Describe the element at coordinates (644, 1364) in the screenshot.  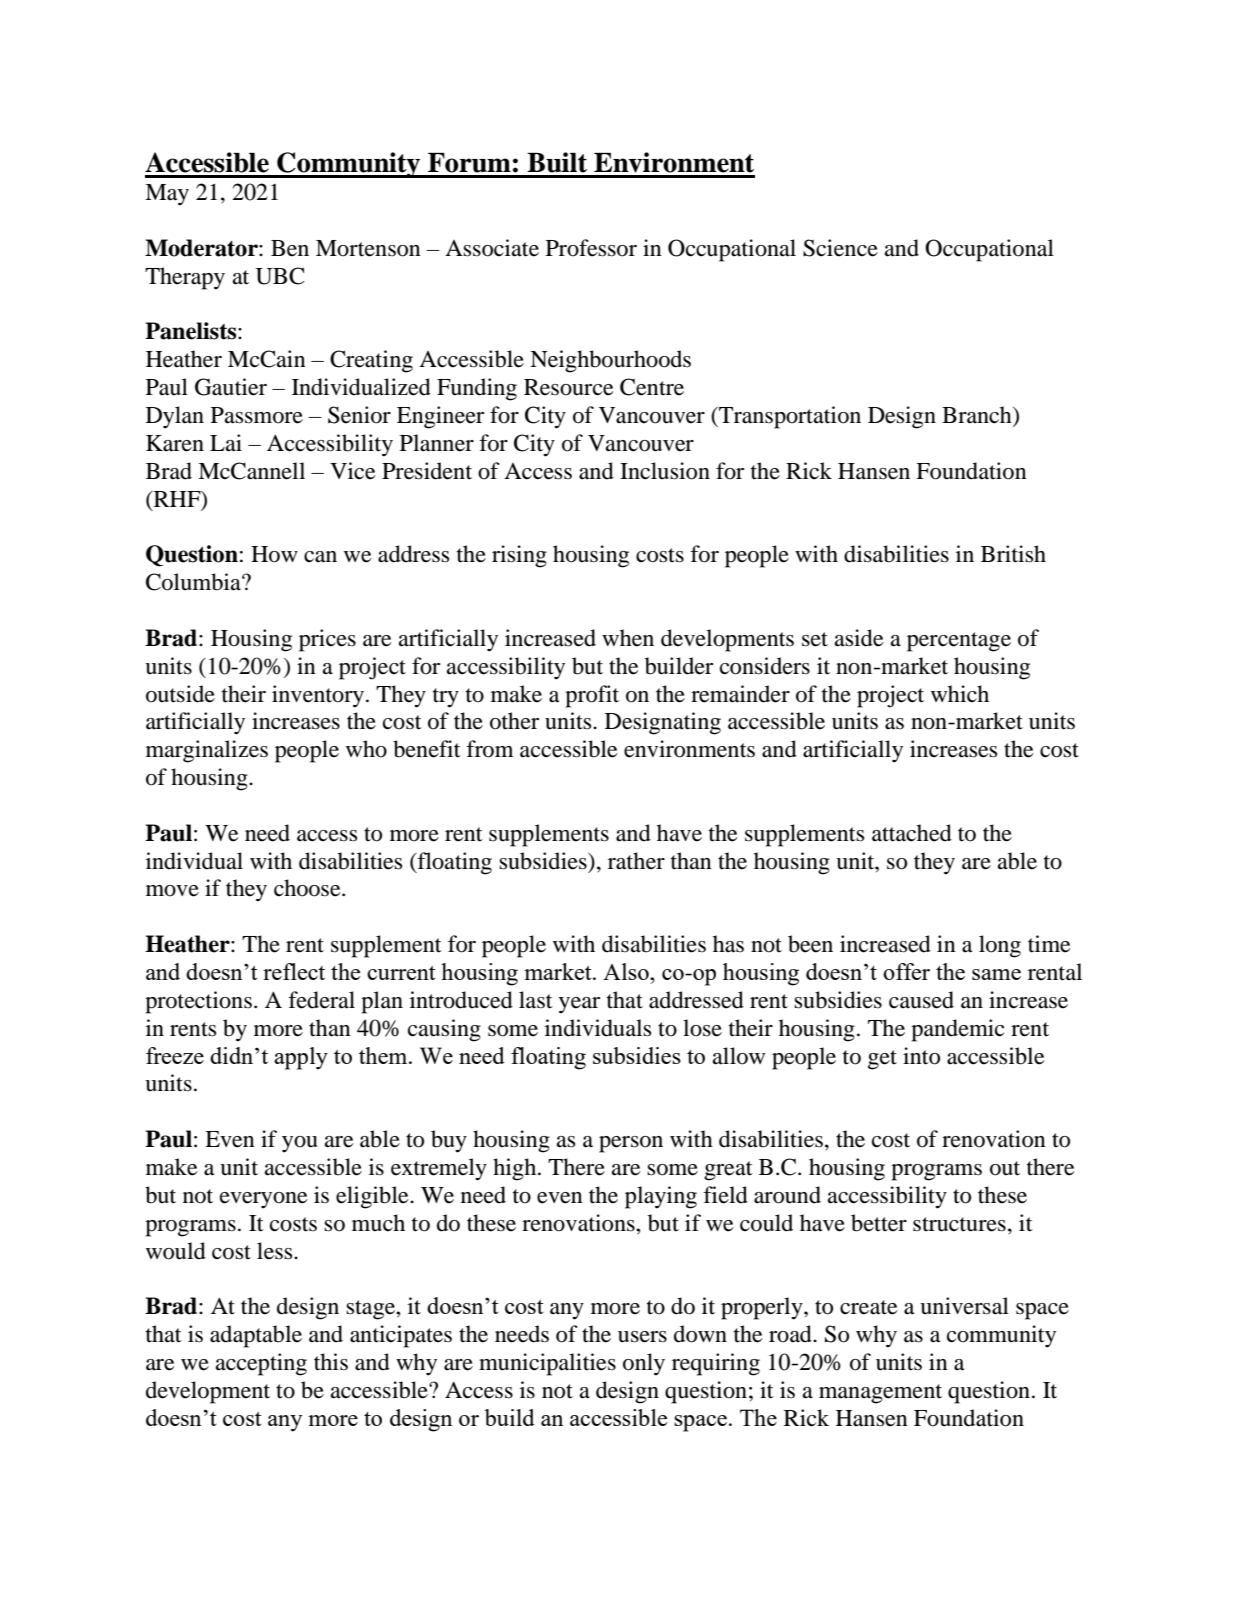
I see `only` at that location.
